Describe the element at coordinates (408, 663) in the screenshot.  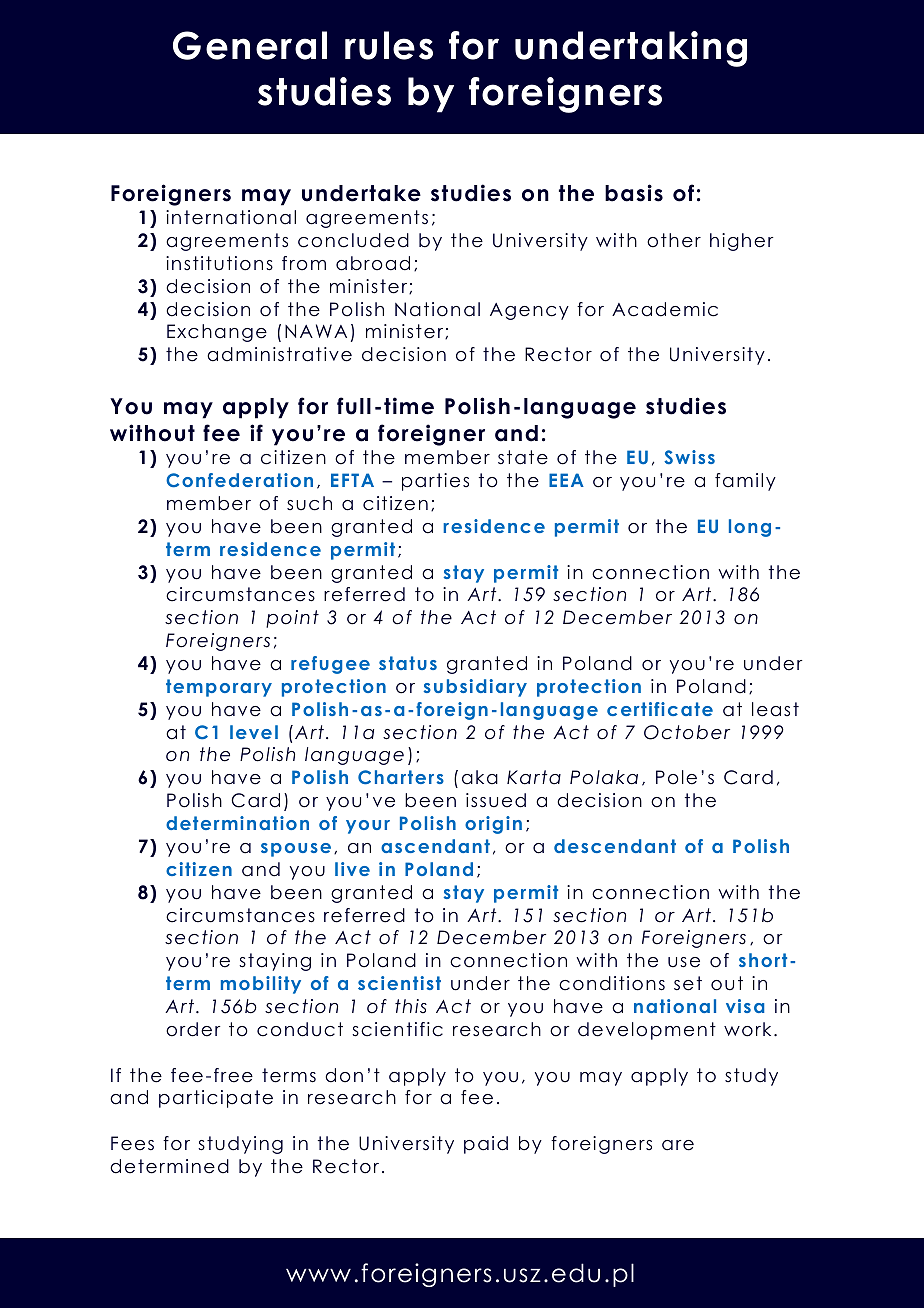
I see `status` at that location.
